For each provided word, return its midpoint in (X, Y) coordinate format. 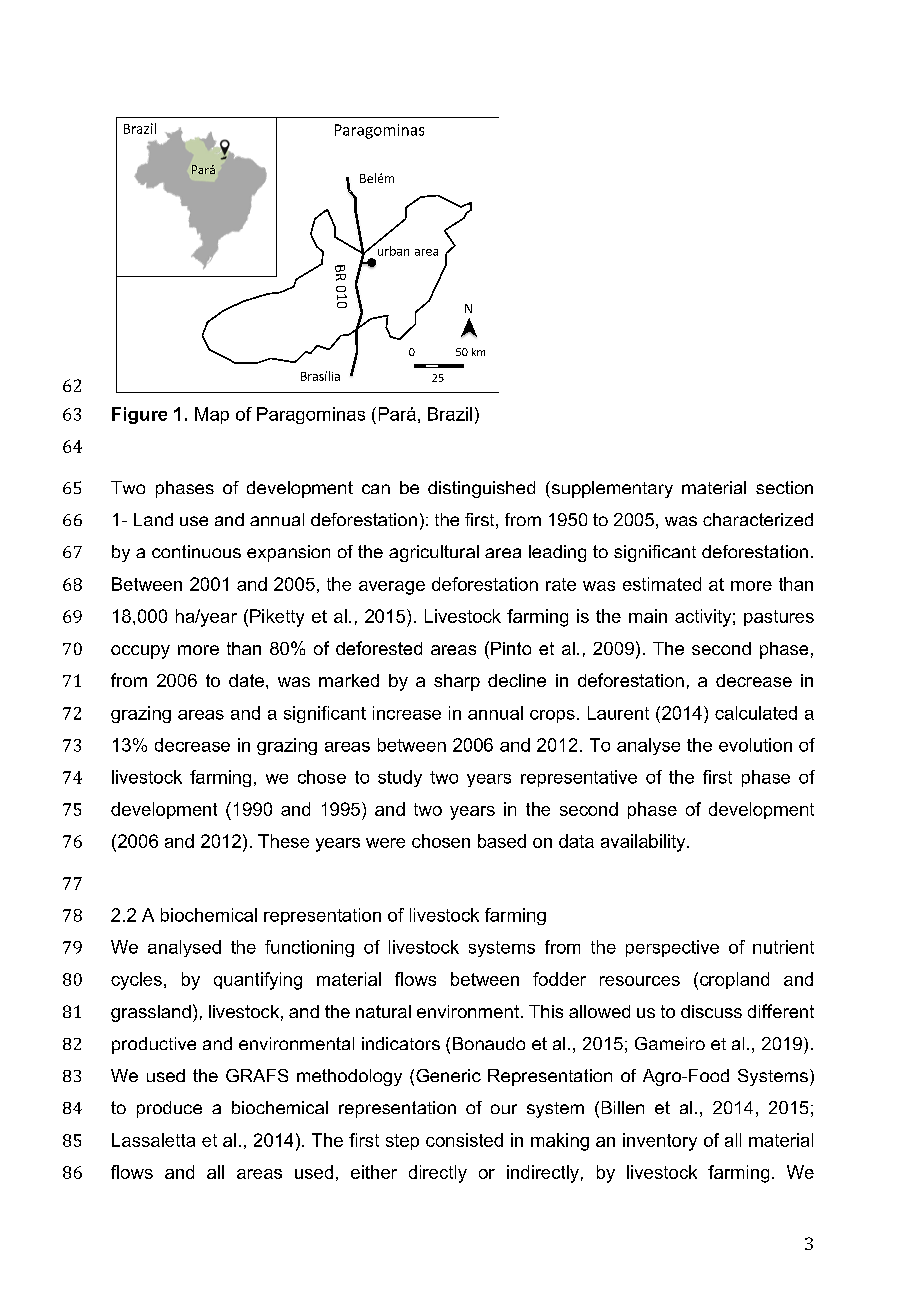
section (784, 487)
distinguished (481, 489)
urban (392, 249)
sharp (457, 682)
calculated (756, 713)
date (246, 680)
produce (169, 1109)
